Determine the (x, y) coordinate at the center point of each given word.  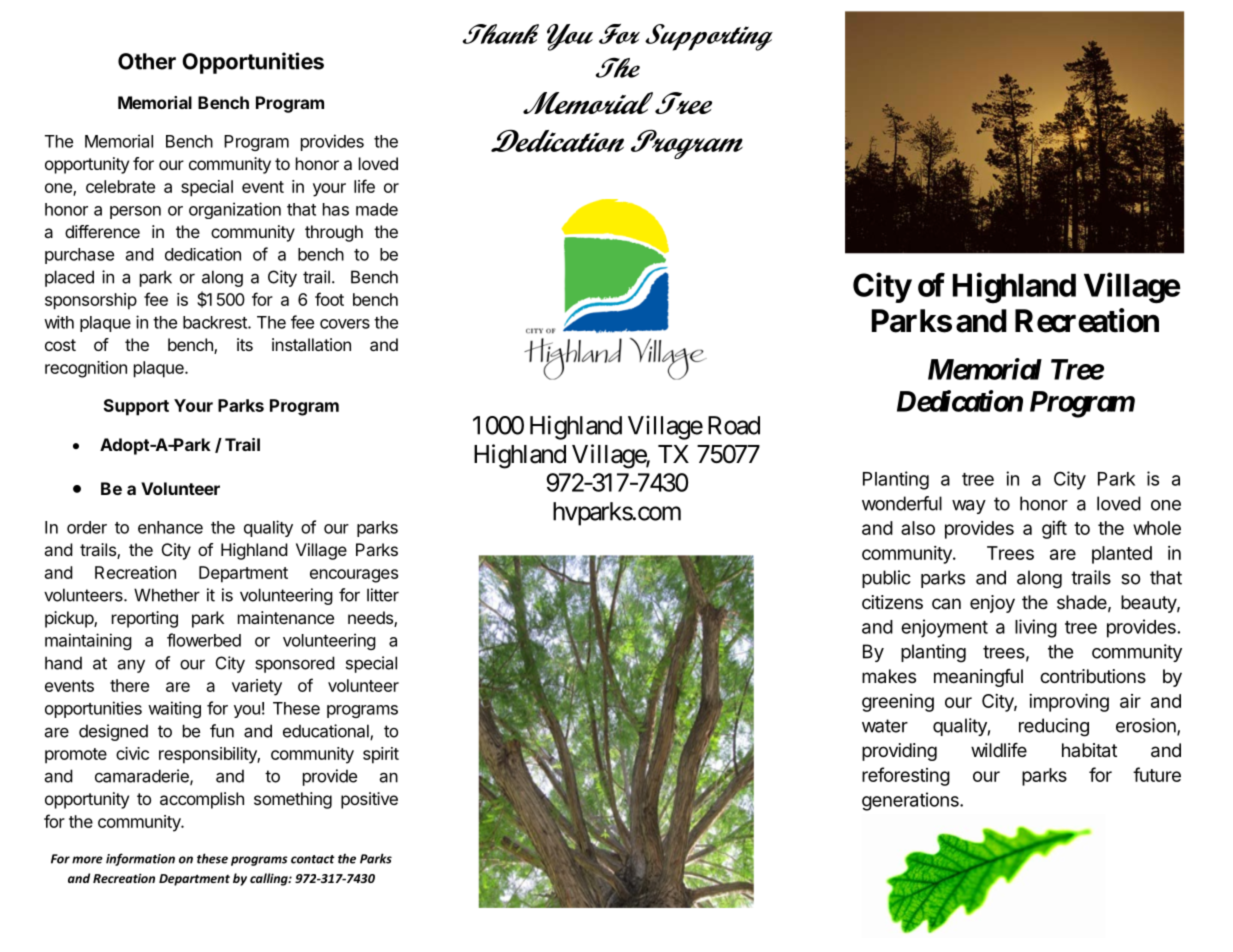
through (334, 233)
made (377, 209)
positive (369, 800)
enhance (170, 527)
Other (147, 61)
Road (734, 425)
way (969, 507)
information (140, 859)
